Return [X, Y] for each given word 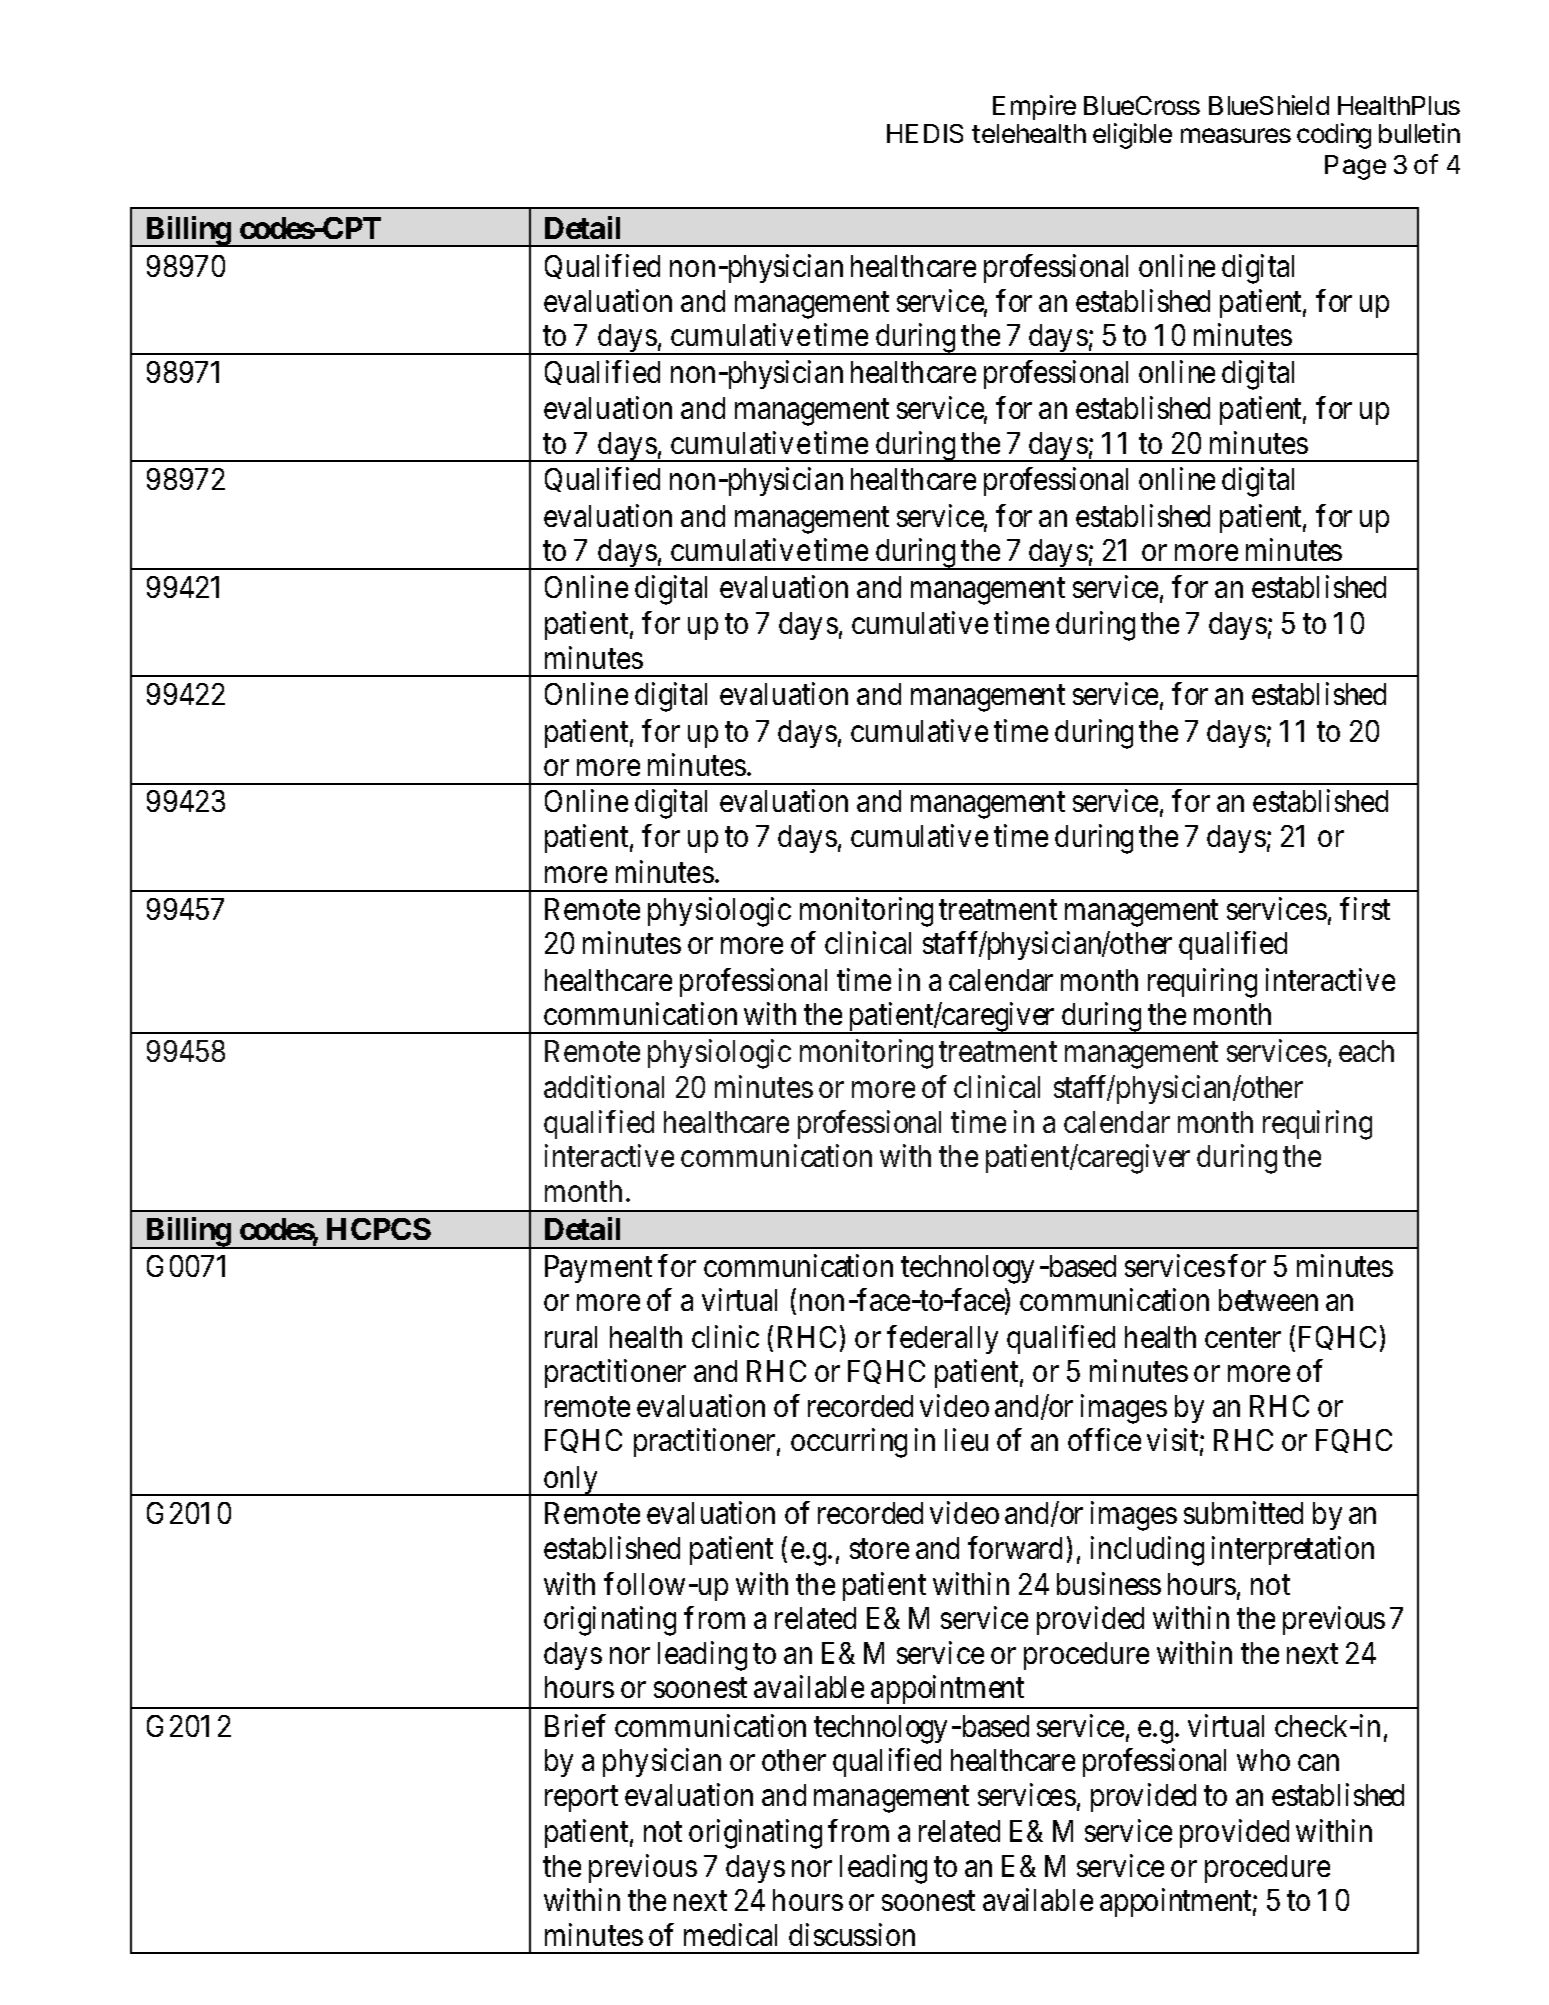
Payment [598, 1269]
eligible [1132, 136]
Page [1355, 167]
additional [604, 1087]
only [571, 1481]
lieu [966, 1439]
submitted [1243, 1512]
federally [942, 1339]
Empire [1034, 107]
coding [1334, 136]
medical [730, 1934]
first [1365, 908]
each [1366, 1051]
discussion [852, 1934]
